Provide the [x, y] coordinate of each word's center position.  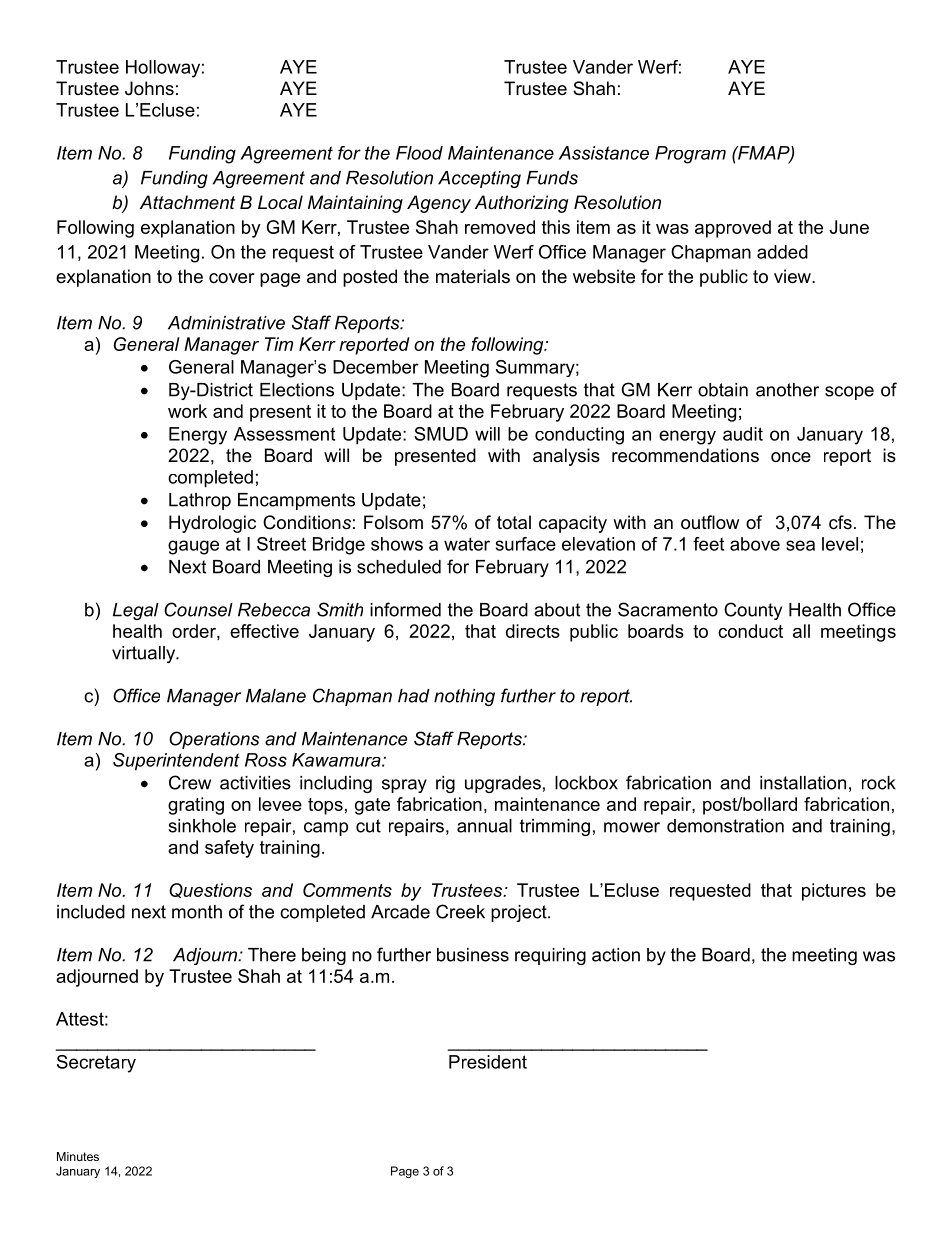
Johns [149, 88]
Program [690, 155]
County [753, 611]
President [488, 1062]
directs [533, 631]
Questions [210, 890]
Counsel [198, 609]
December [376, 367]
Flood [419, 153]
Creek [460, 911]
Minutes [78, 1156]
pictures [834, 892]
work [187, 411]
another [787, 390]
